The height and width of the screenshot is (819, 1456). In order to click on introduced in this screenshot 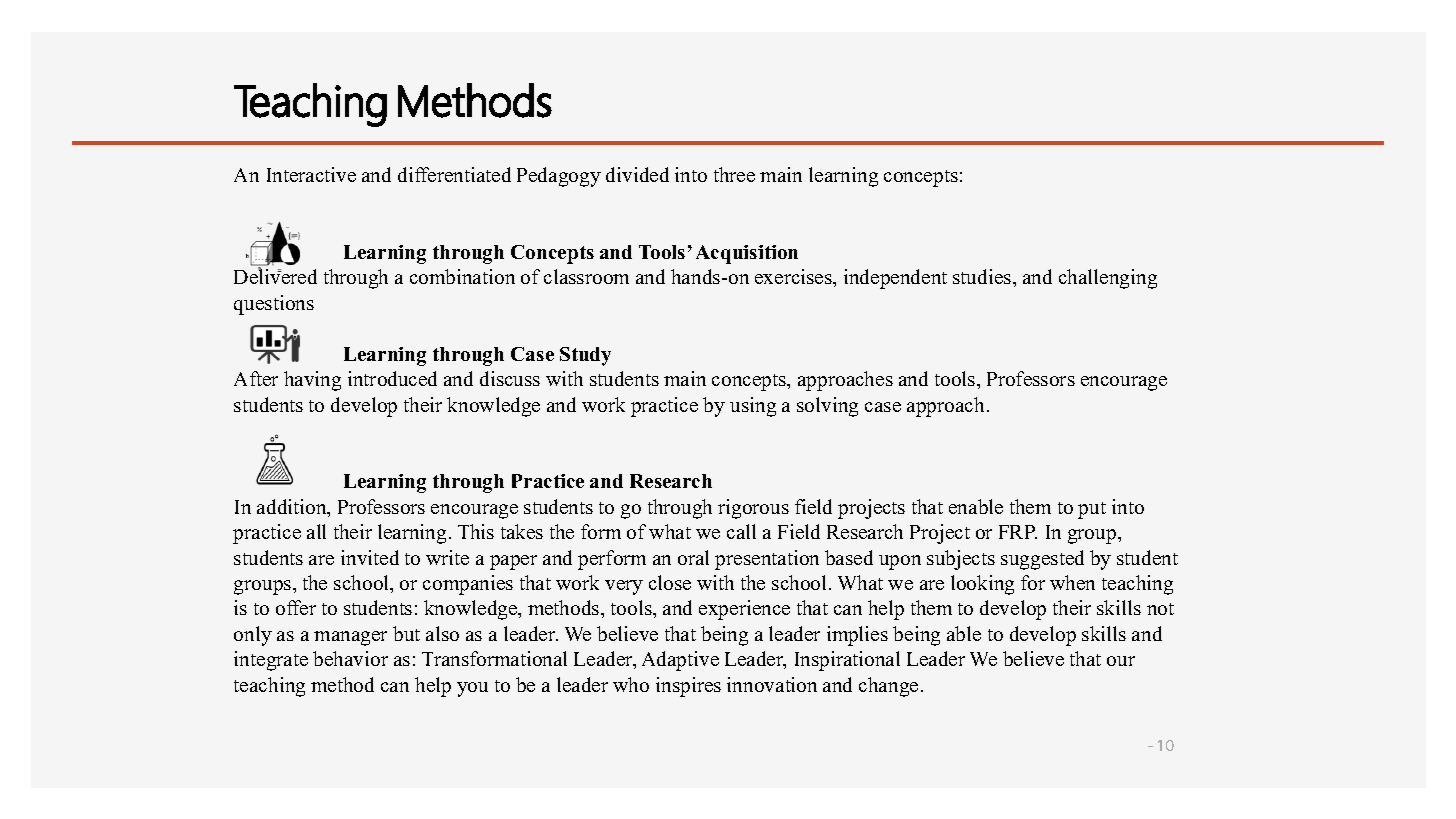, I will do `click(392, 378)`.
